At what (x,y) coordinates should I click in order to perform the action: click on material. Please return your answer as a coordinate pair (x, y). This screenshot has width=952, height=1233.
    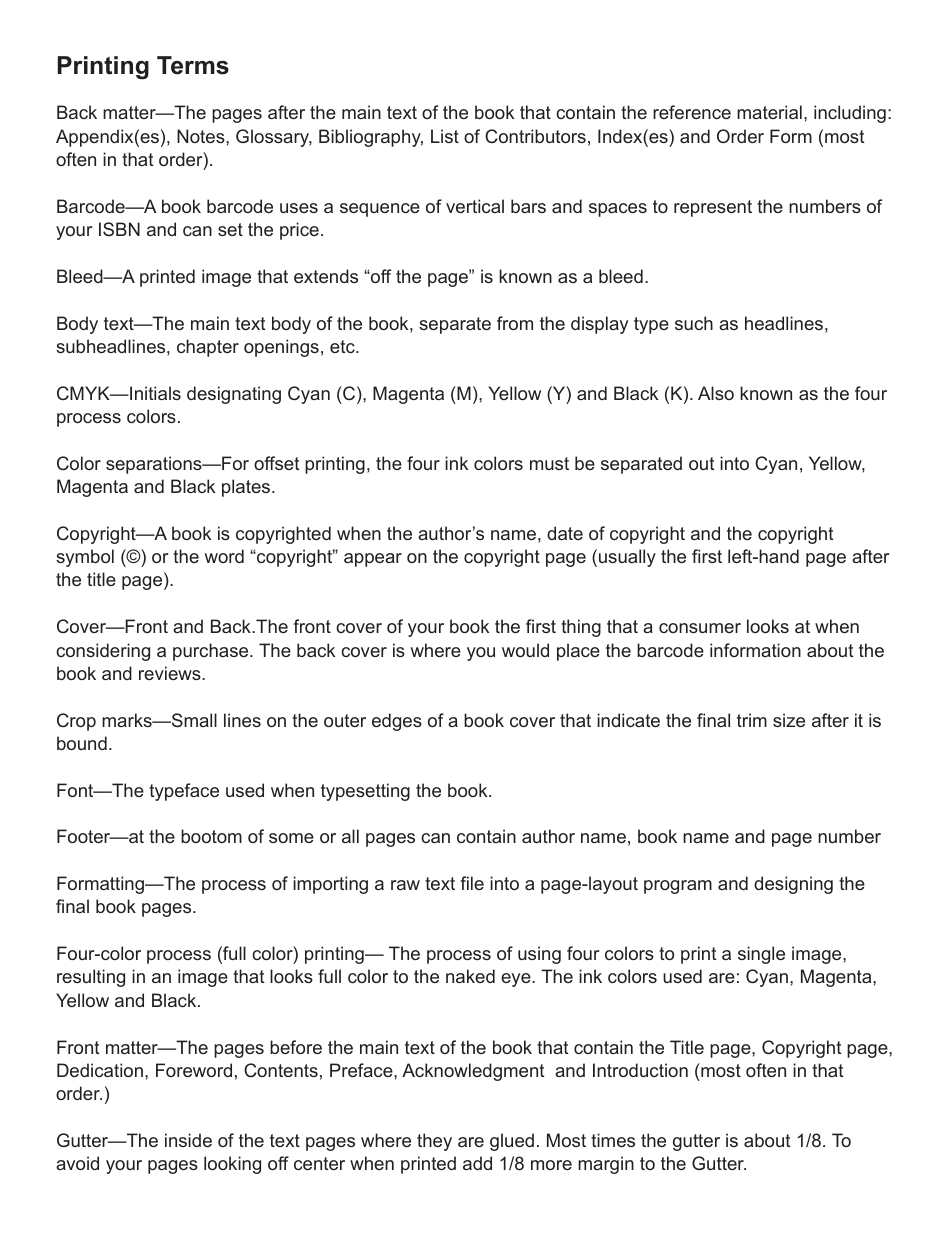
    Looking at the image, I should click on (769, 112).
